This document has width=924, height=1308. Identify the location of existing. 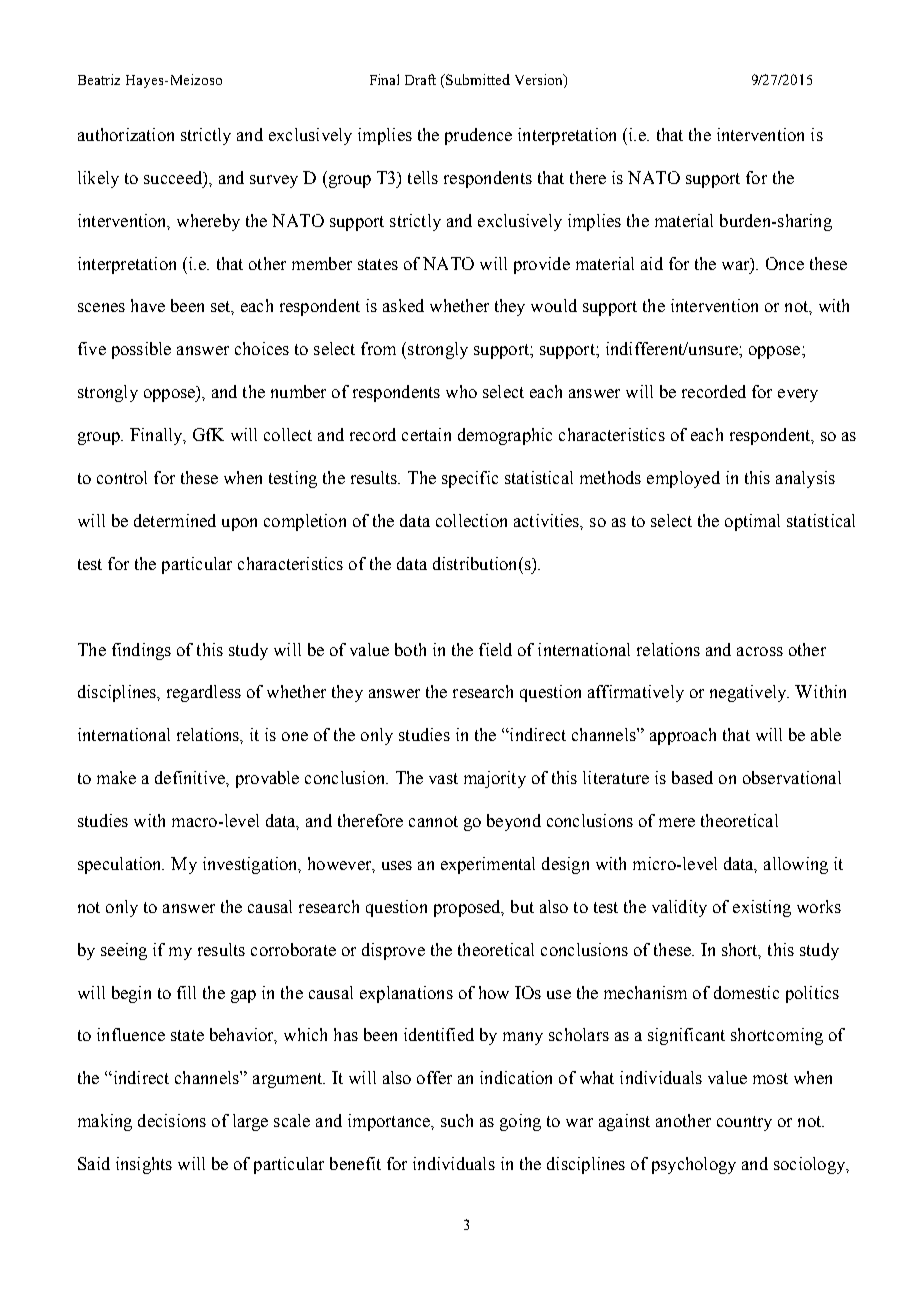
(762, 908).
